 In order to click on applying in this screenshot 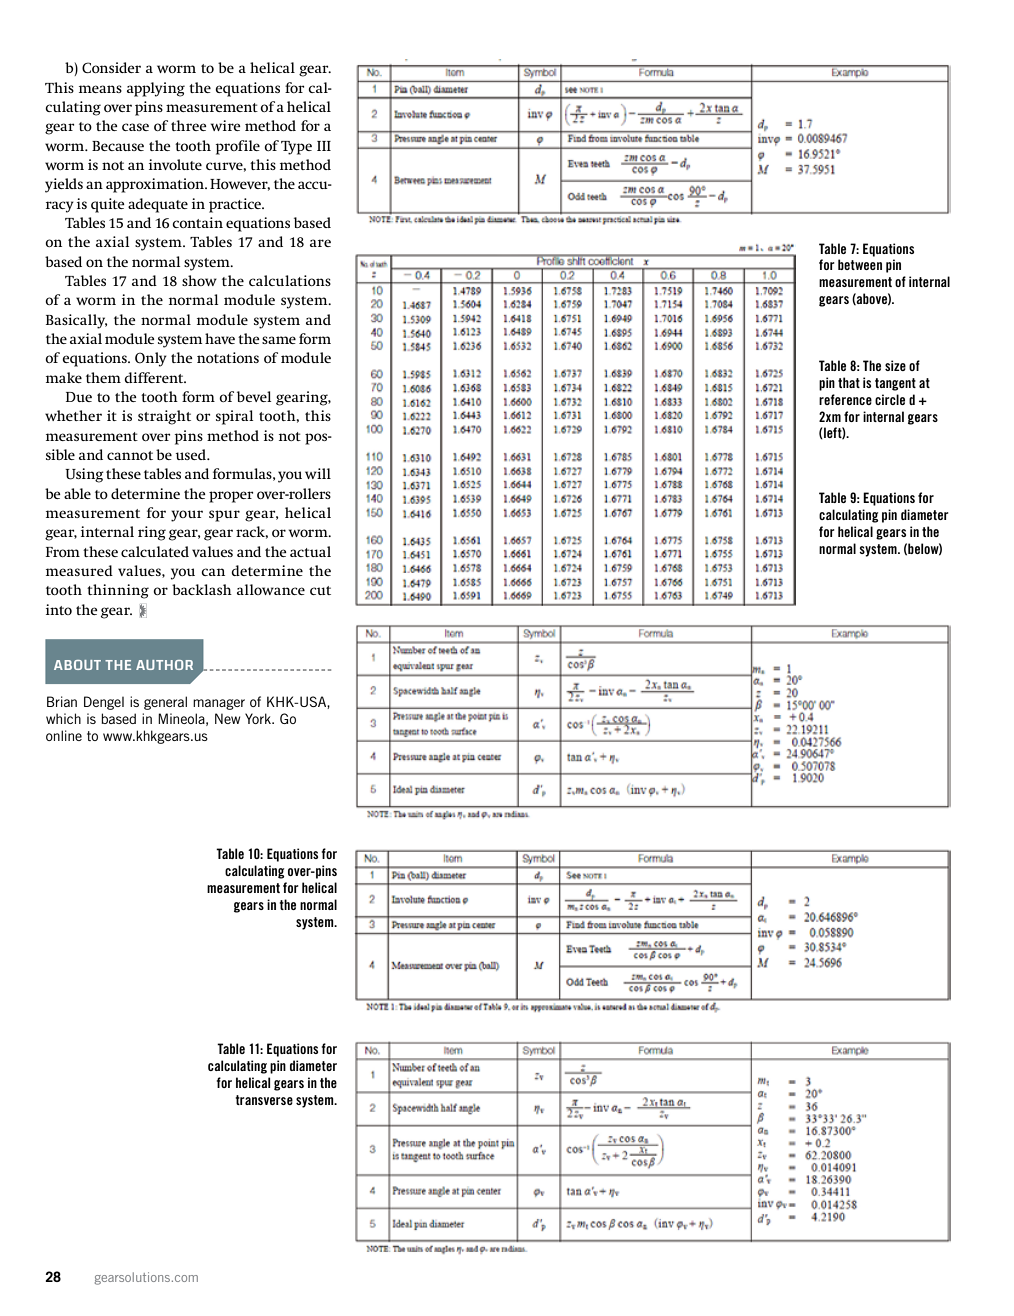, I will do `click(156, 89)`.
